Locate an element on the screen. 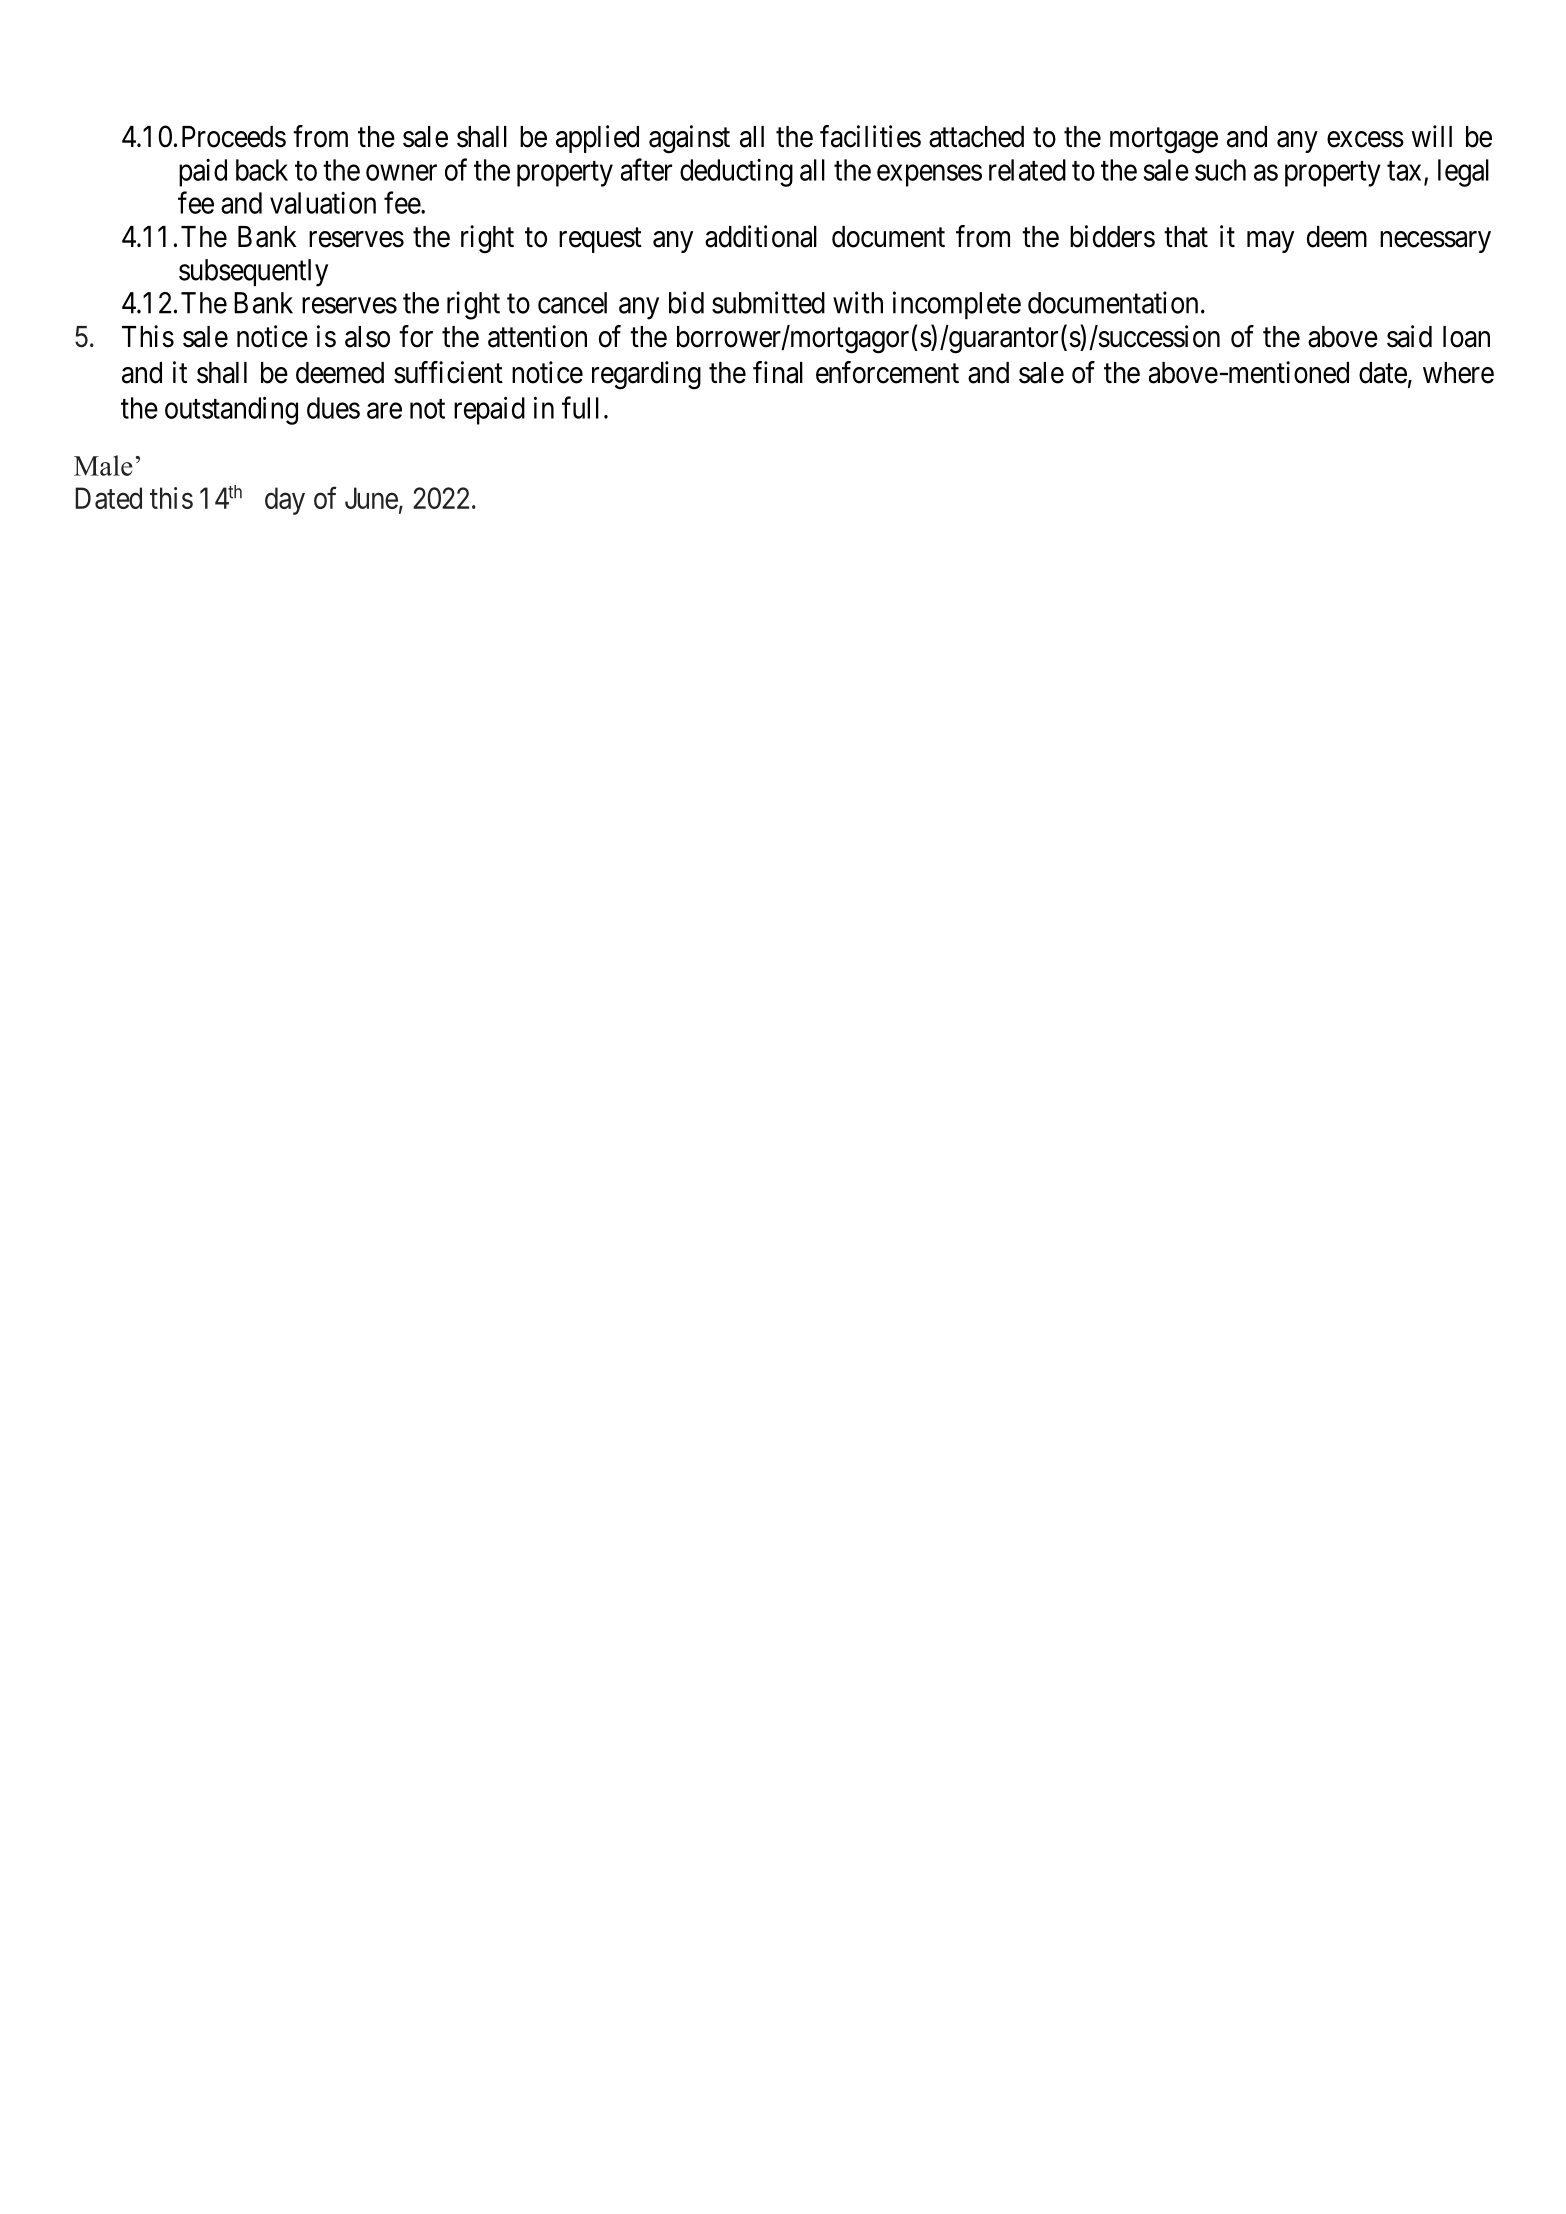  day is located at coordinates (285, 501).
